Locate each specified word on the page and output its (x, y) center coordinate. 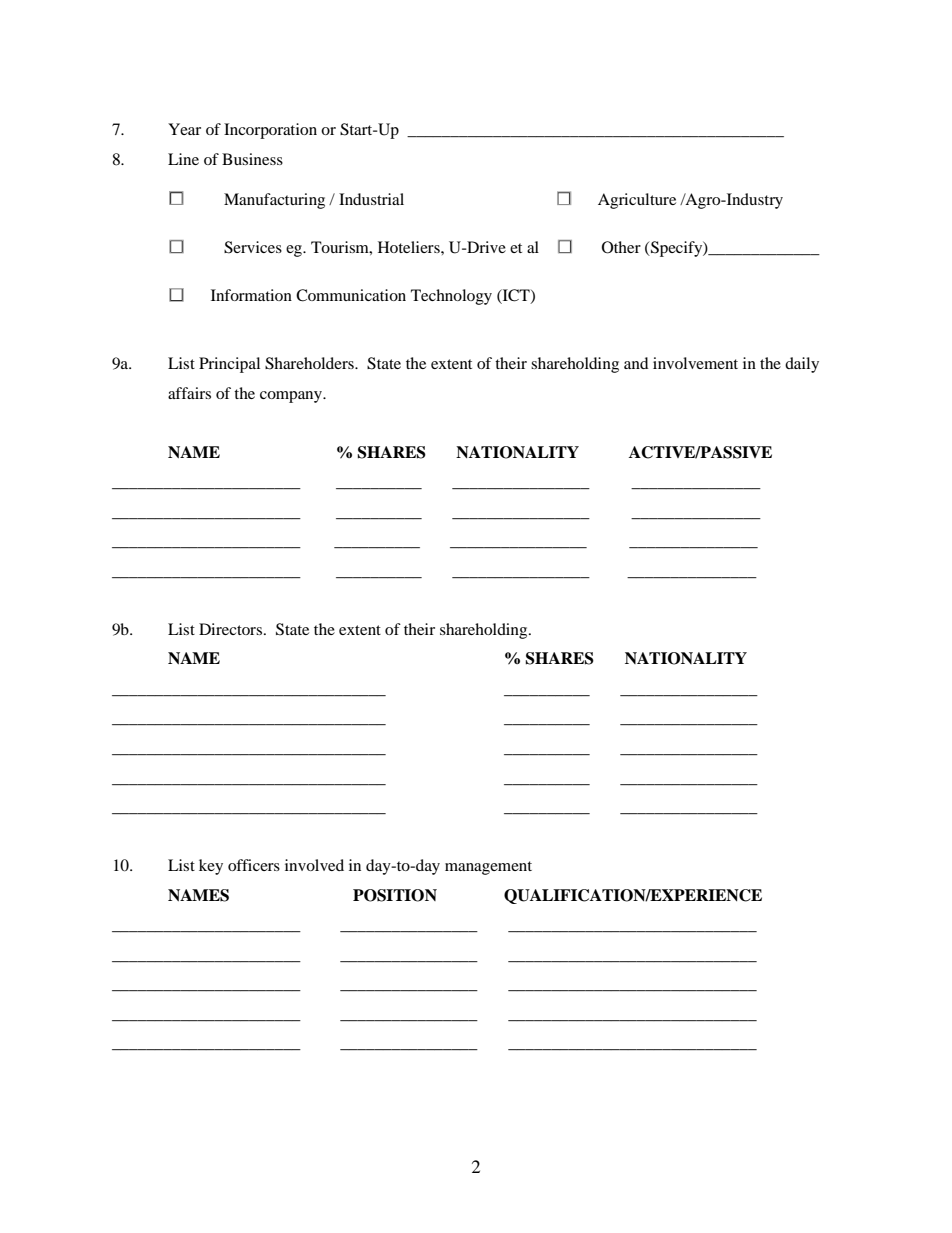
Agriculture (637, 201)
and (636, 363)
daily (802, 365)
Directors (232, 629)
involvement (695, 363)
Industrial (371, 199)
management (488, 868)
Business (252, 159)
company (292, 397)
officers (254, 865)
